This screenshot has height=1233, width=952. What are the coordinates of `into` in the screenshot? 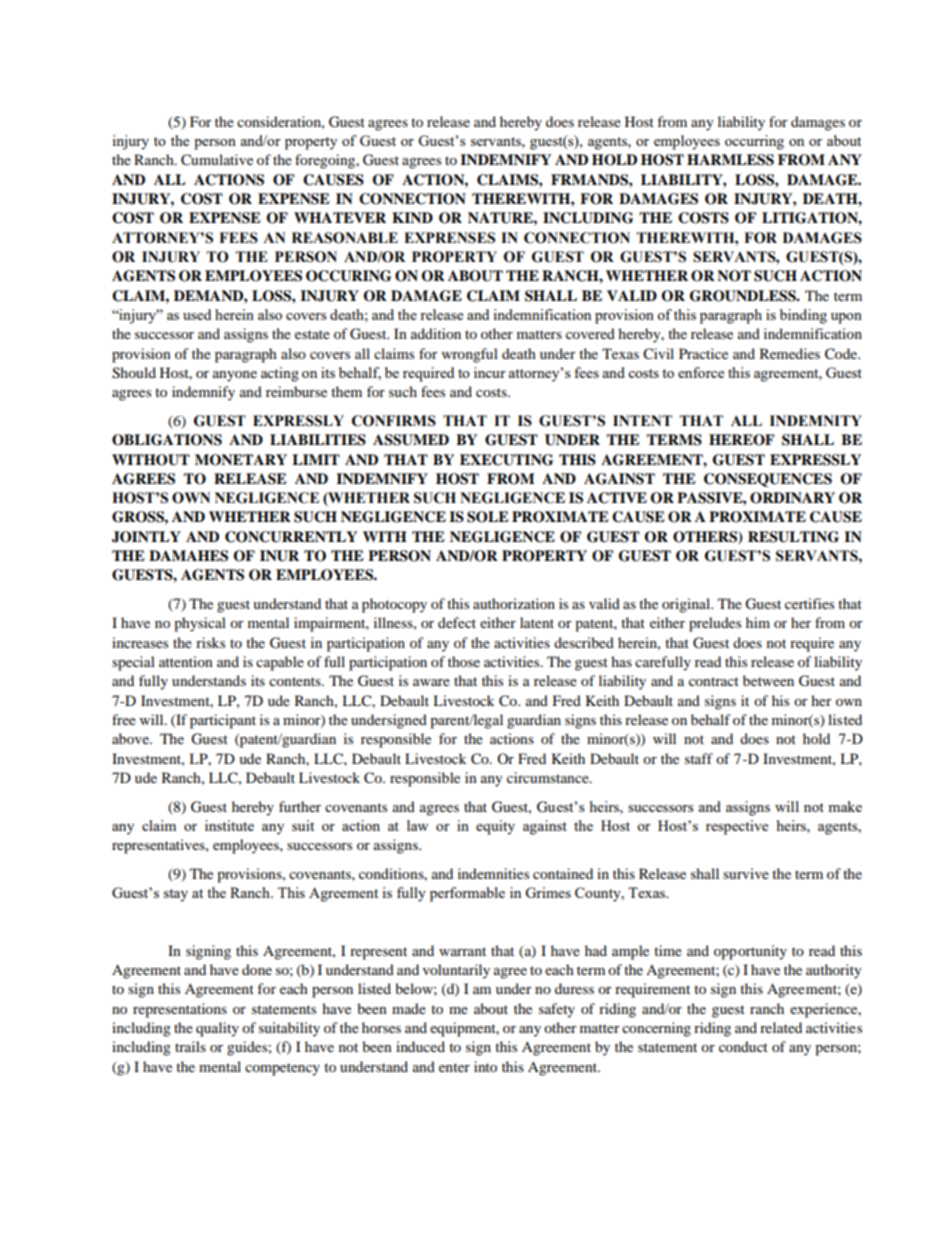 It's located at (485, 1066).
